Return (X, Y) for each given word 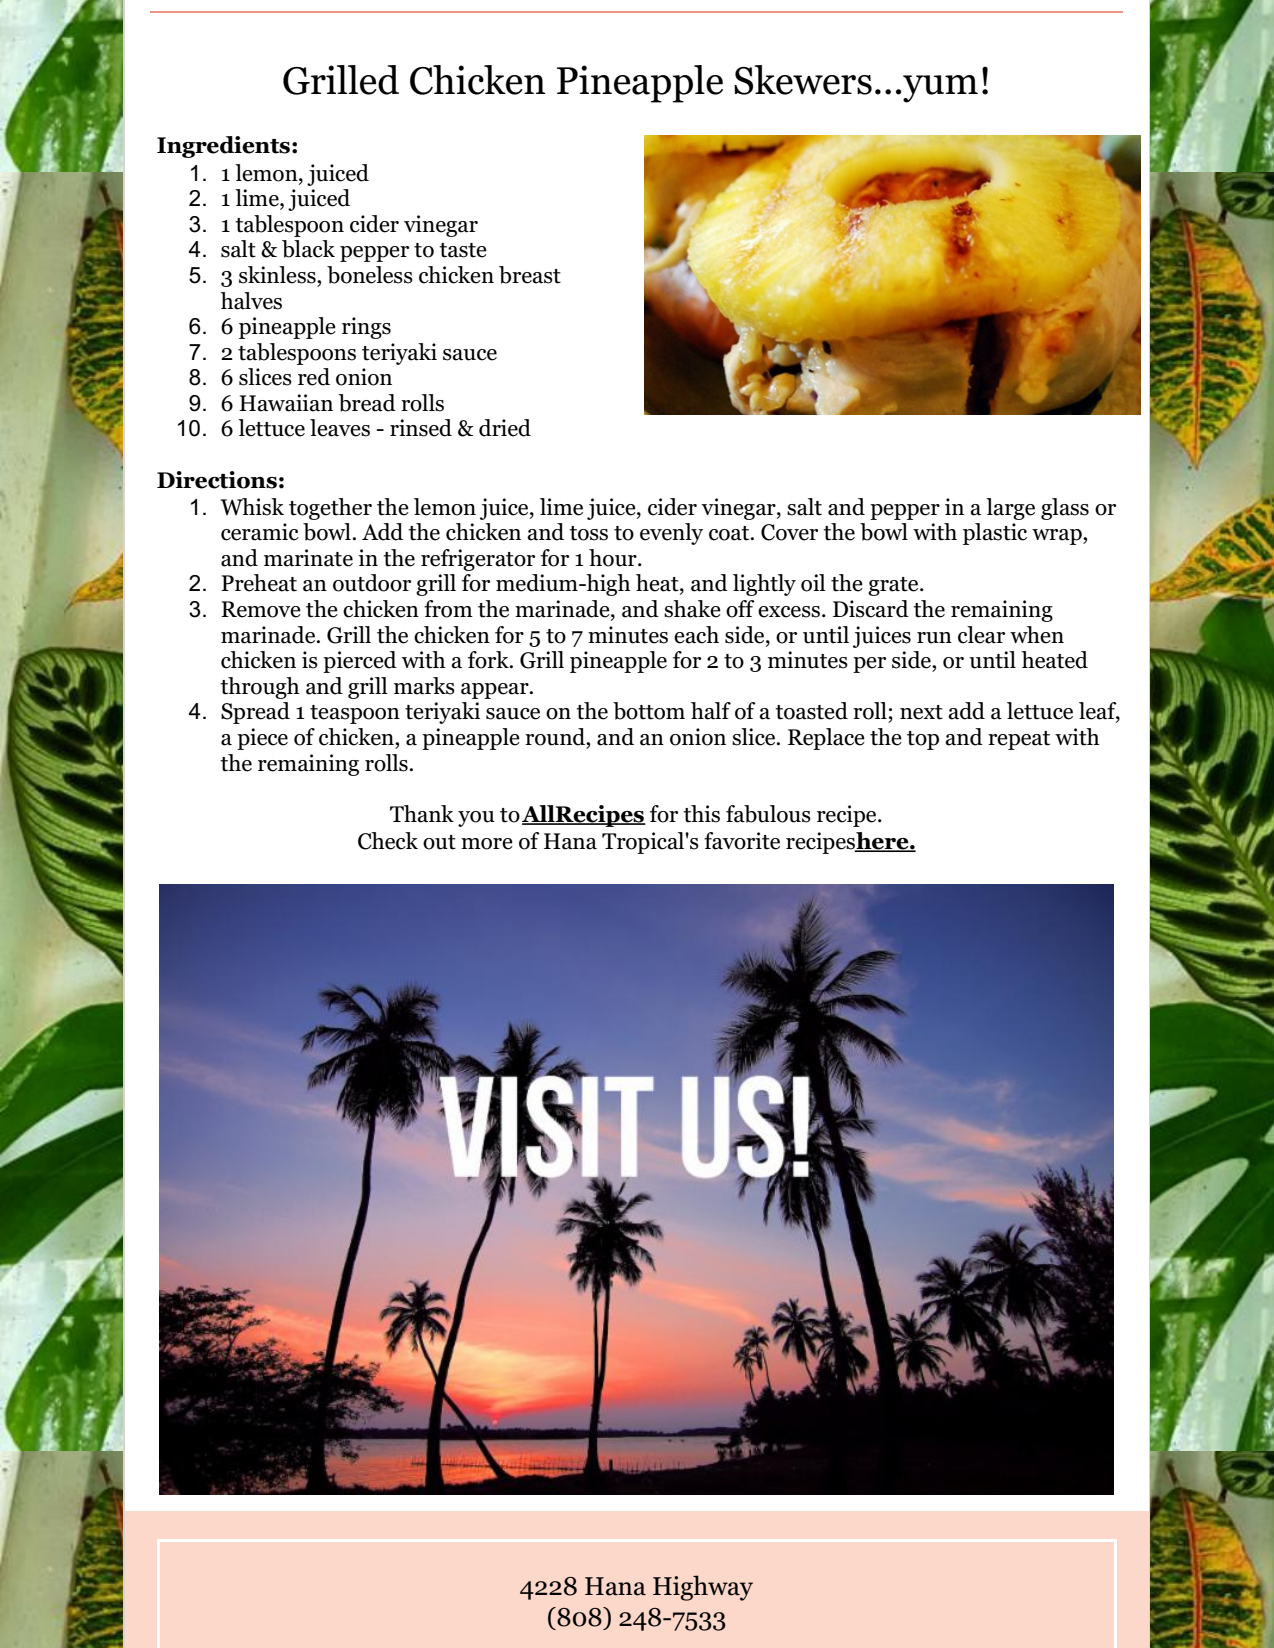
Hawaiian (286, 403)
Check (388, 841)
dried (505, 428)
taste (463, 250)
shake (692, 609)
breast (530, 275)
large (1010, 509)
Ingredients (225, 147)
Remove (261, 609)
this (701, 814)
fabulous (768, 814)
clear (981, 635)
